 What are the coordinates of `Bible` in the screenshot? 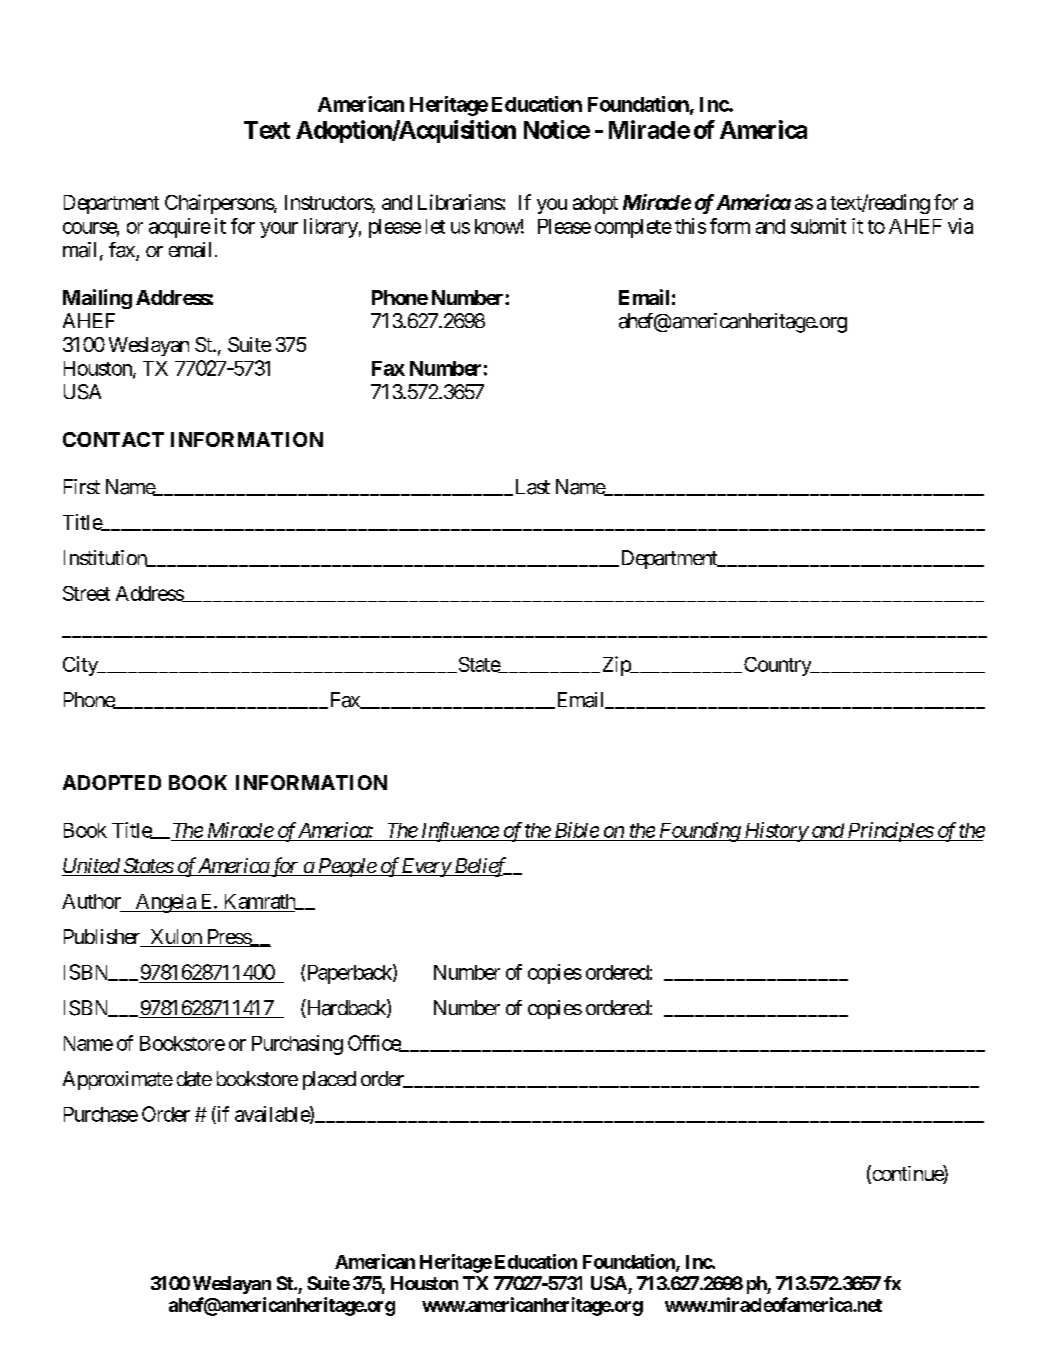 It's located at (577, 830).
